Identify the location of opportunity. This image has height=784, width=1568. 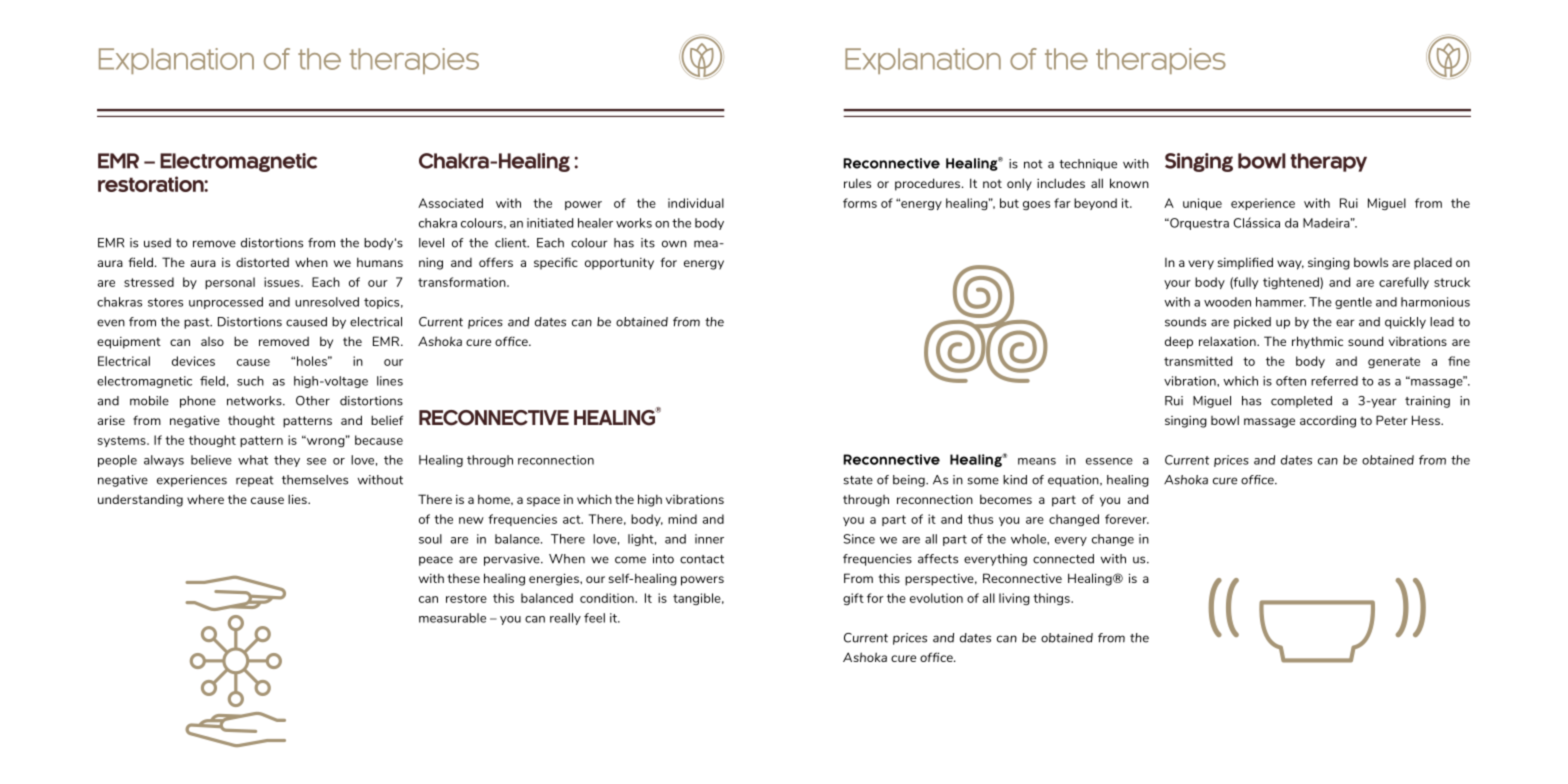
(619, 264).
